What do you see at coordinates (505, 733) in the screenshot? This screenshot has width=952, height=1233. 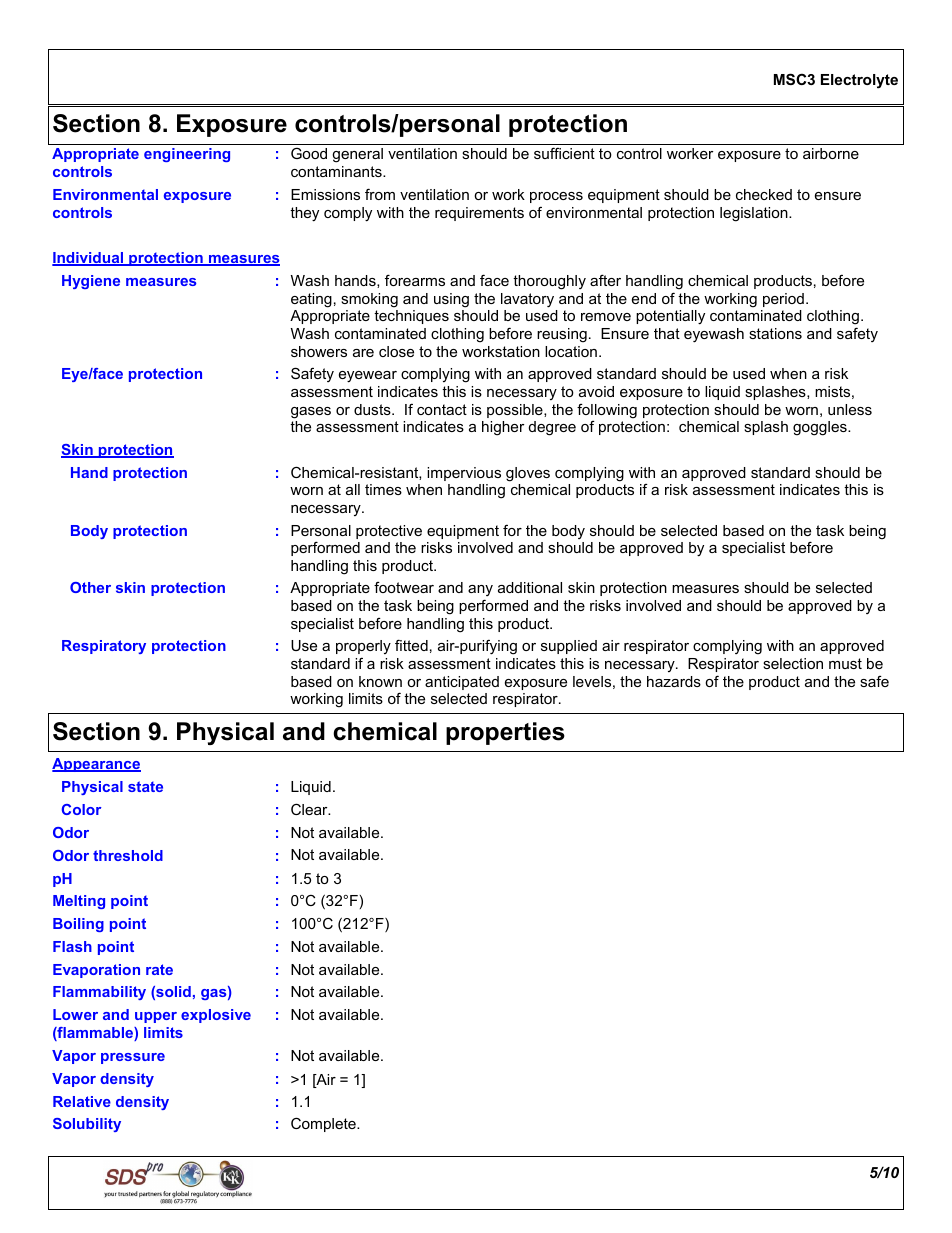 I see `properties` at bounding box center [505, 733].
